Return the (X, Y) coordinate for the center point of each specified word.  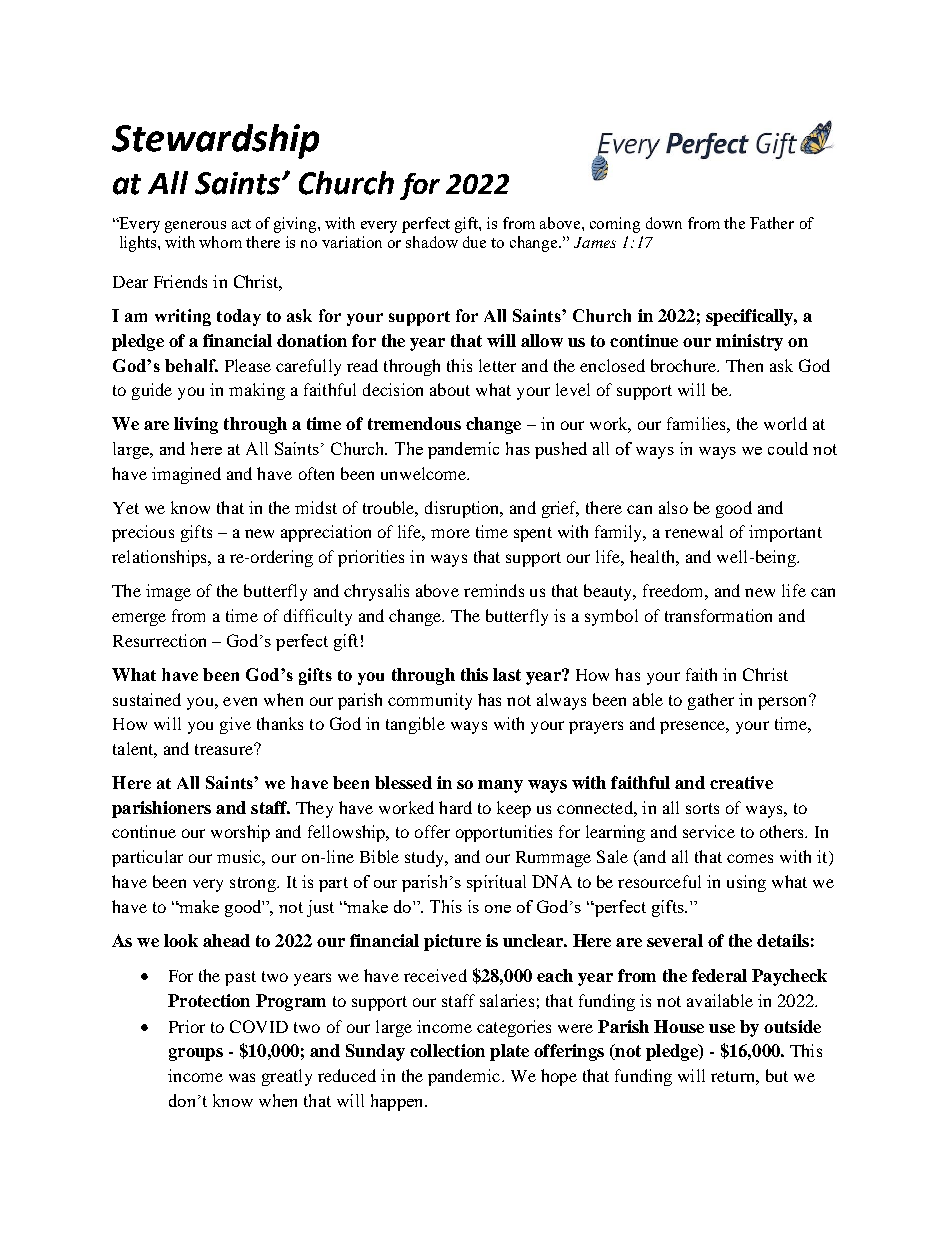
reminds (494, 590)
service (709, 831)
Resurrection (159, 640)
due (474, 242)
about (450, 389)
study (425, 858)
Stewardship (215, 141)
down (664, 223)
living (196, 425)
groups (196, 1054)
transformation (718, 615)
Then (744, 365)
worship (240, 833)
